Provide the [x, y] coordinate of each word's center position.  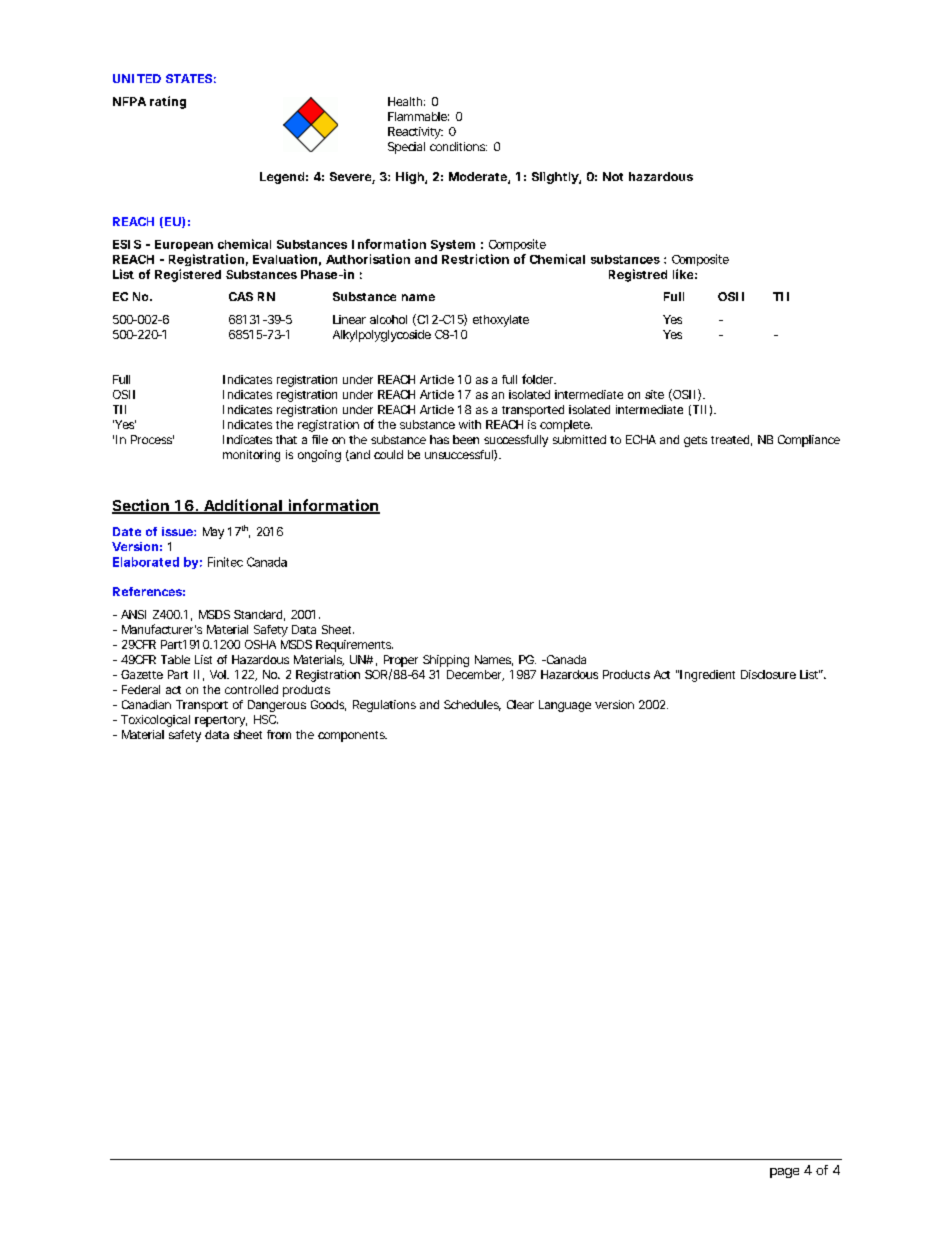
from [279, 734]
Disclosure [768, 674]
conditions [458, 146]
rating [168, 102]
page [784, 1173]
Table [175, 659]
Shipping [446, 661]
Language [565, 706]
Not [613, 176]
